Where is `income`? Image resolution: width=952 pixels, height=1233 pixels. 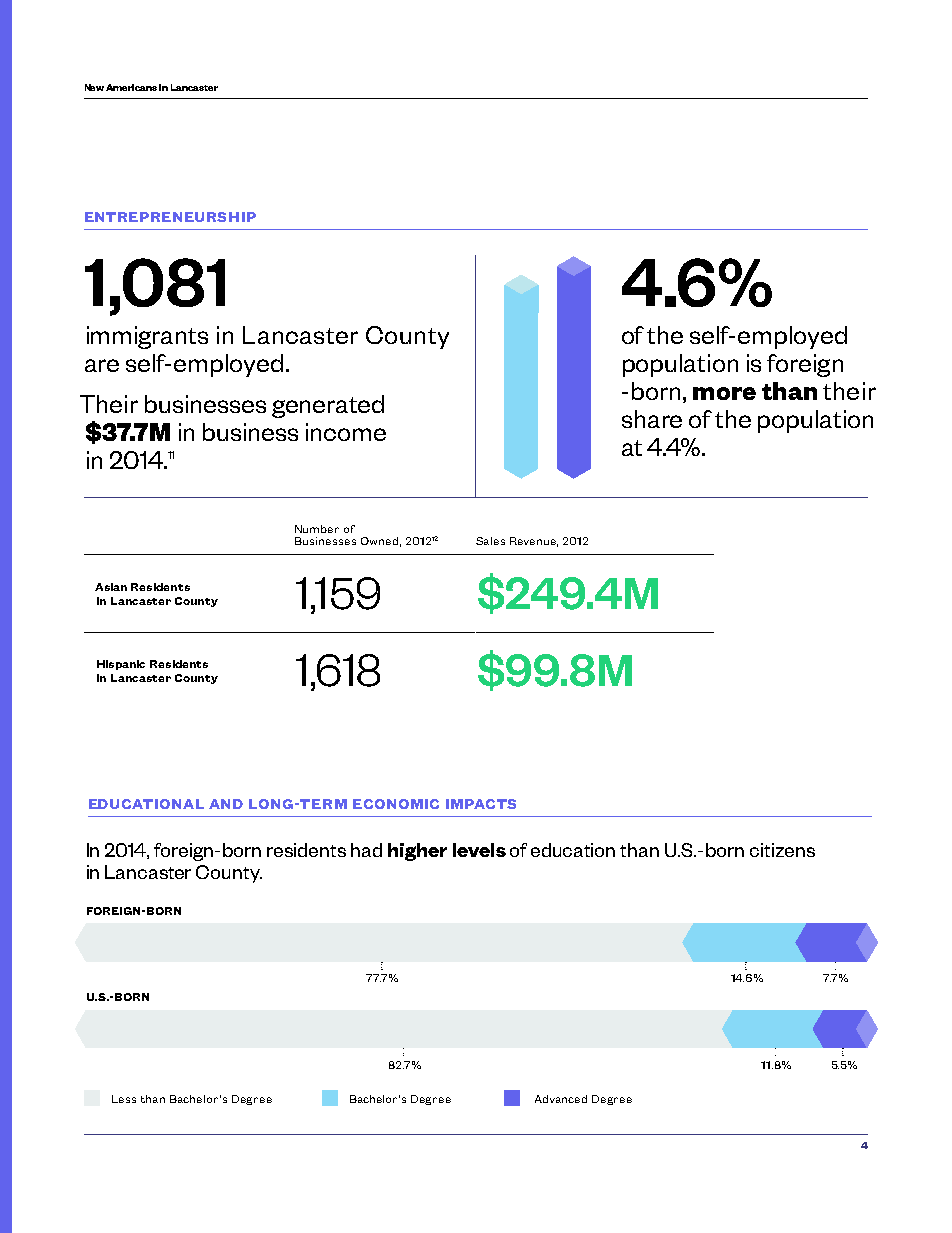
income is located at coordinates (346, 432).
